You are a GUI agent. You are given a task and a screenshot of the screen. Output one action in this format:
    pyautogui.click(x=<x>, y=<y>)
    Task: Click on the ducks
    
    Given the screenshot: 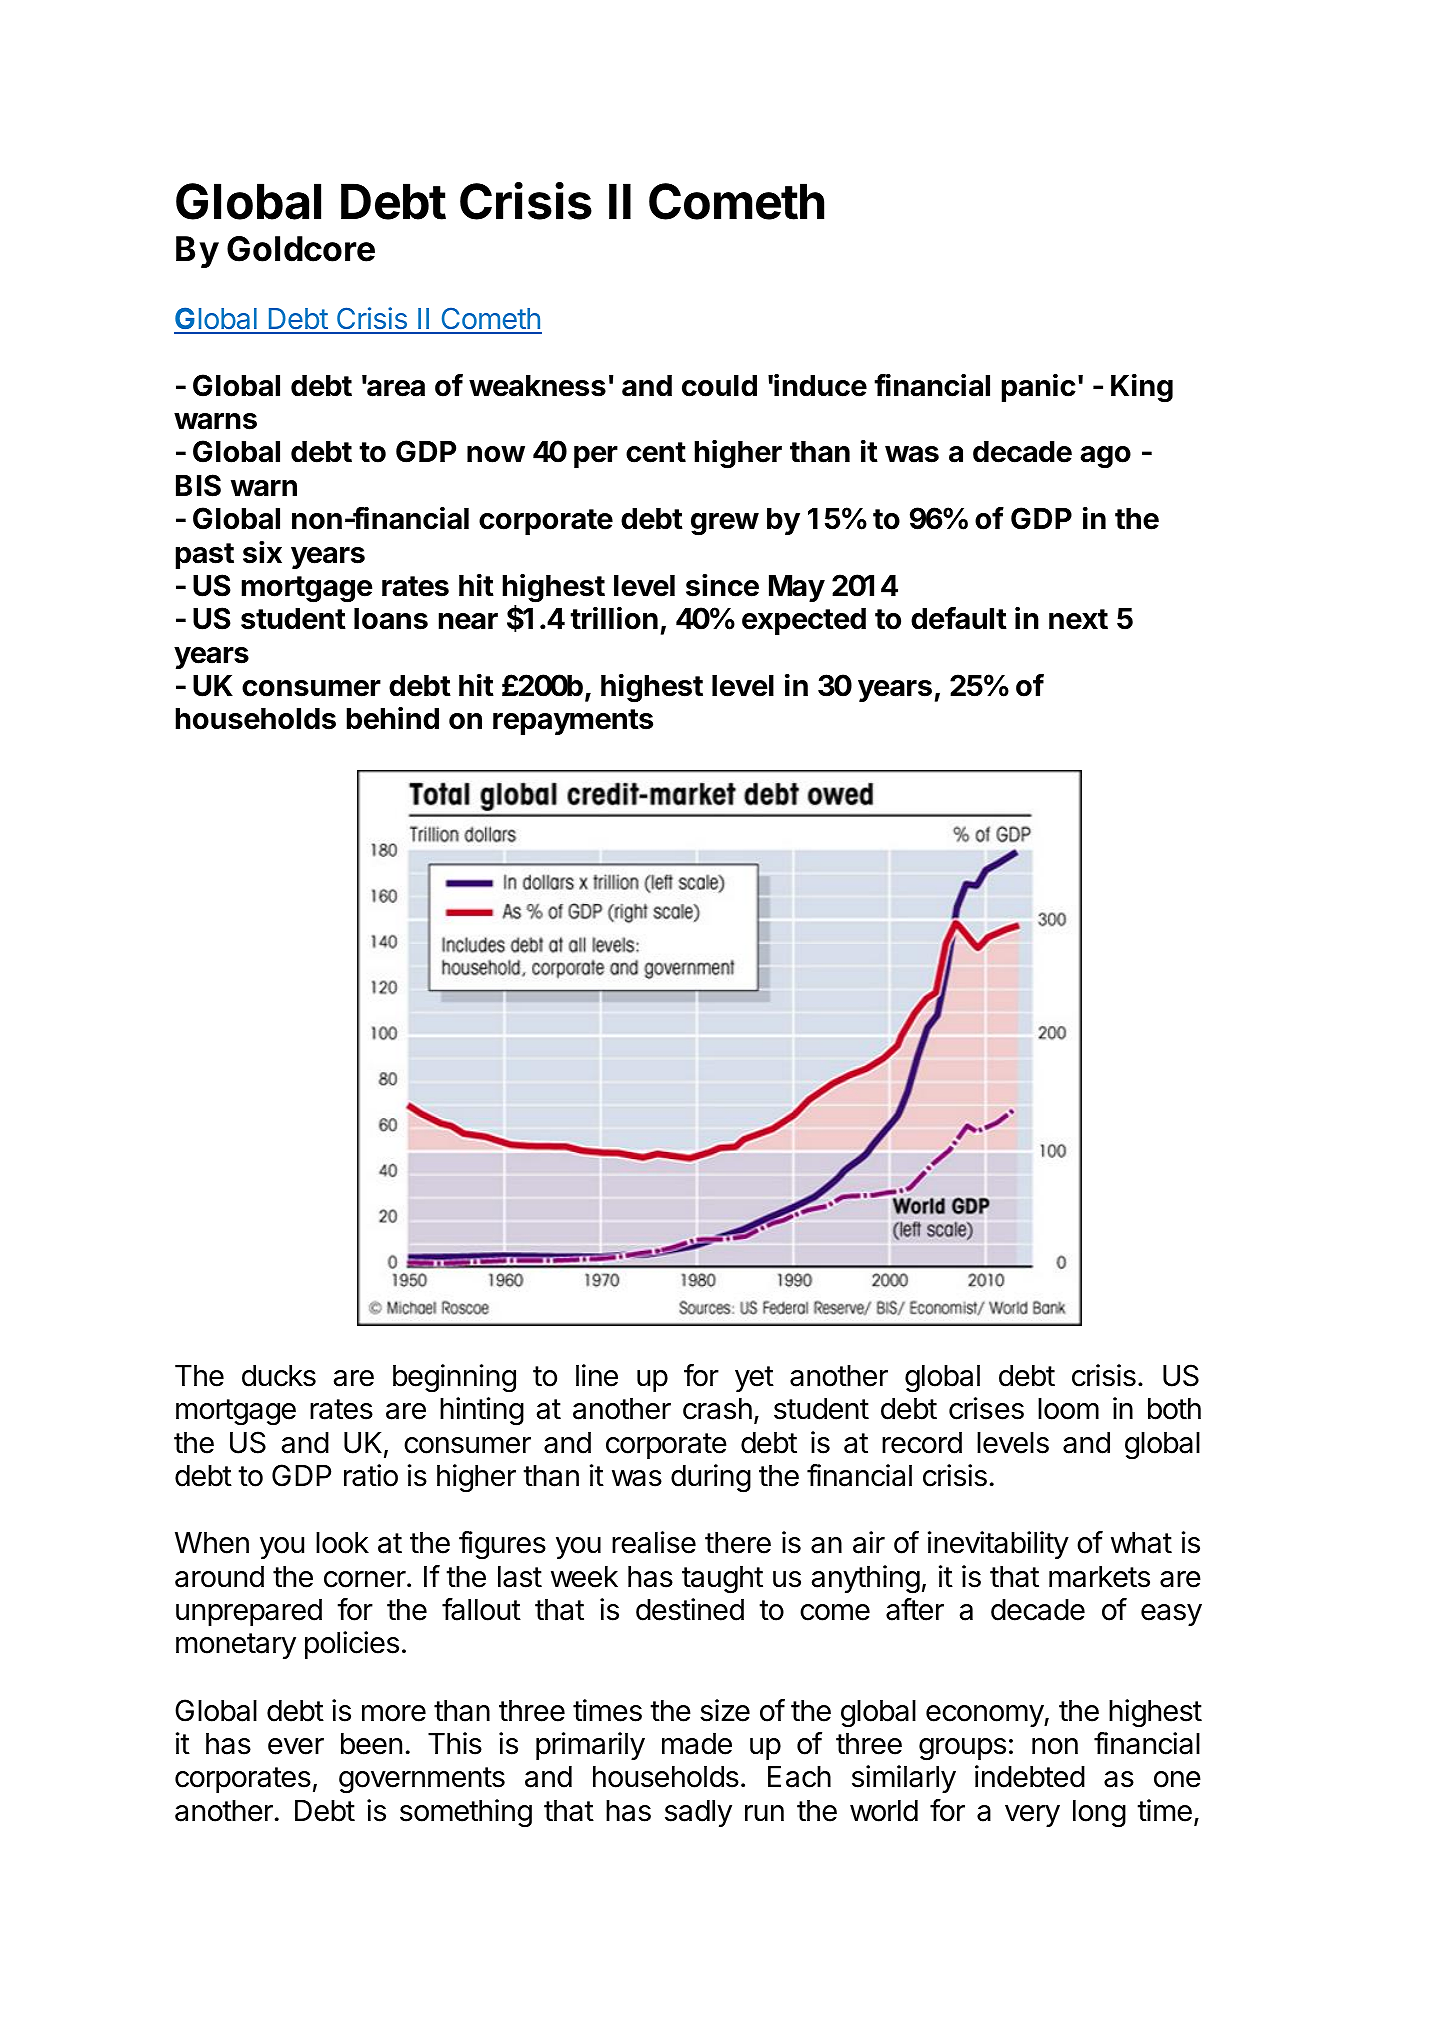 What is the action you would take?
    pyautogui.click(x=279, y=1376)
